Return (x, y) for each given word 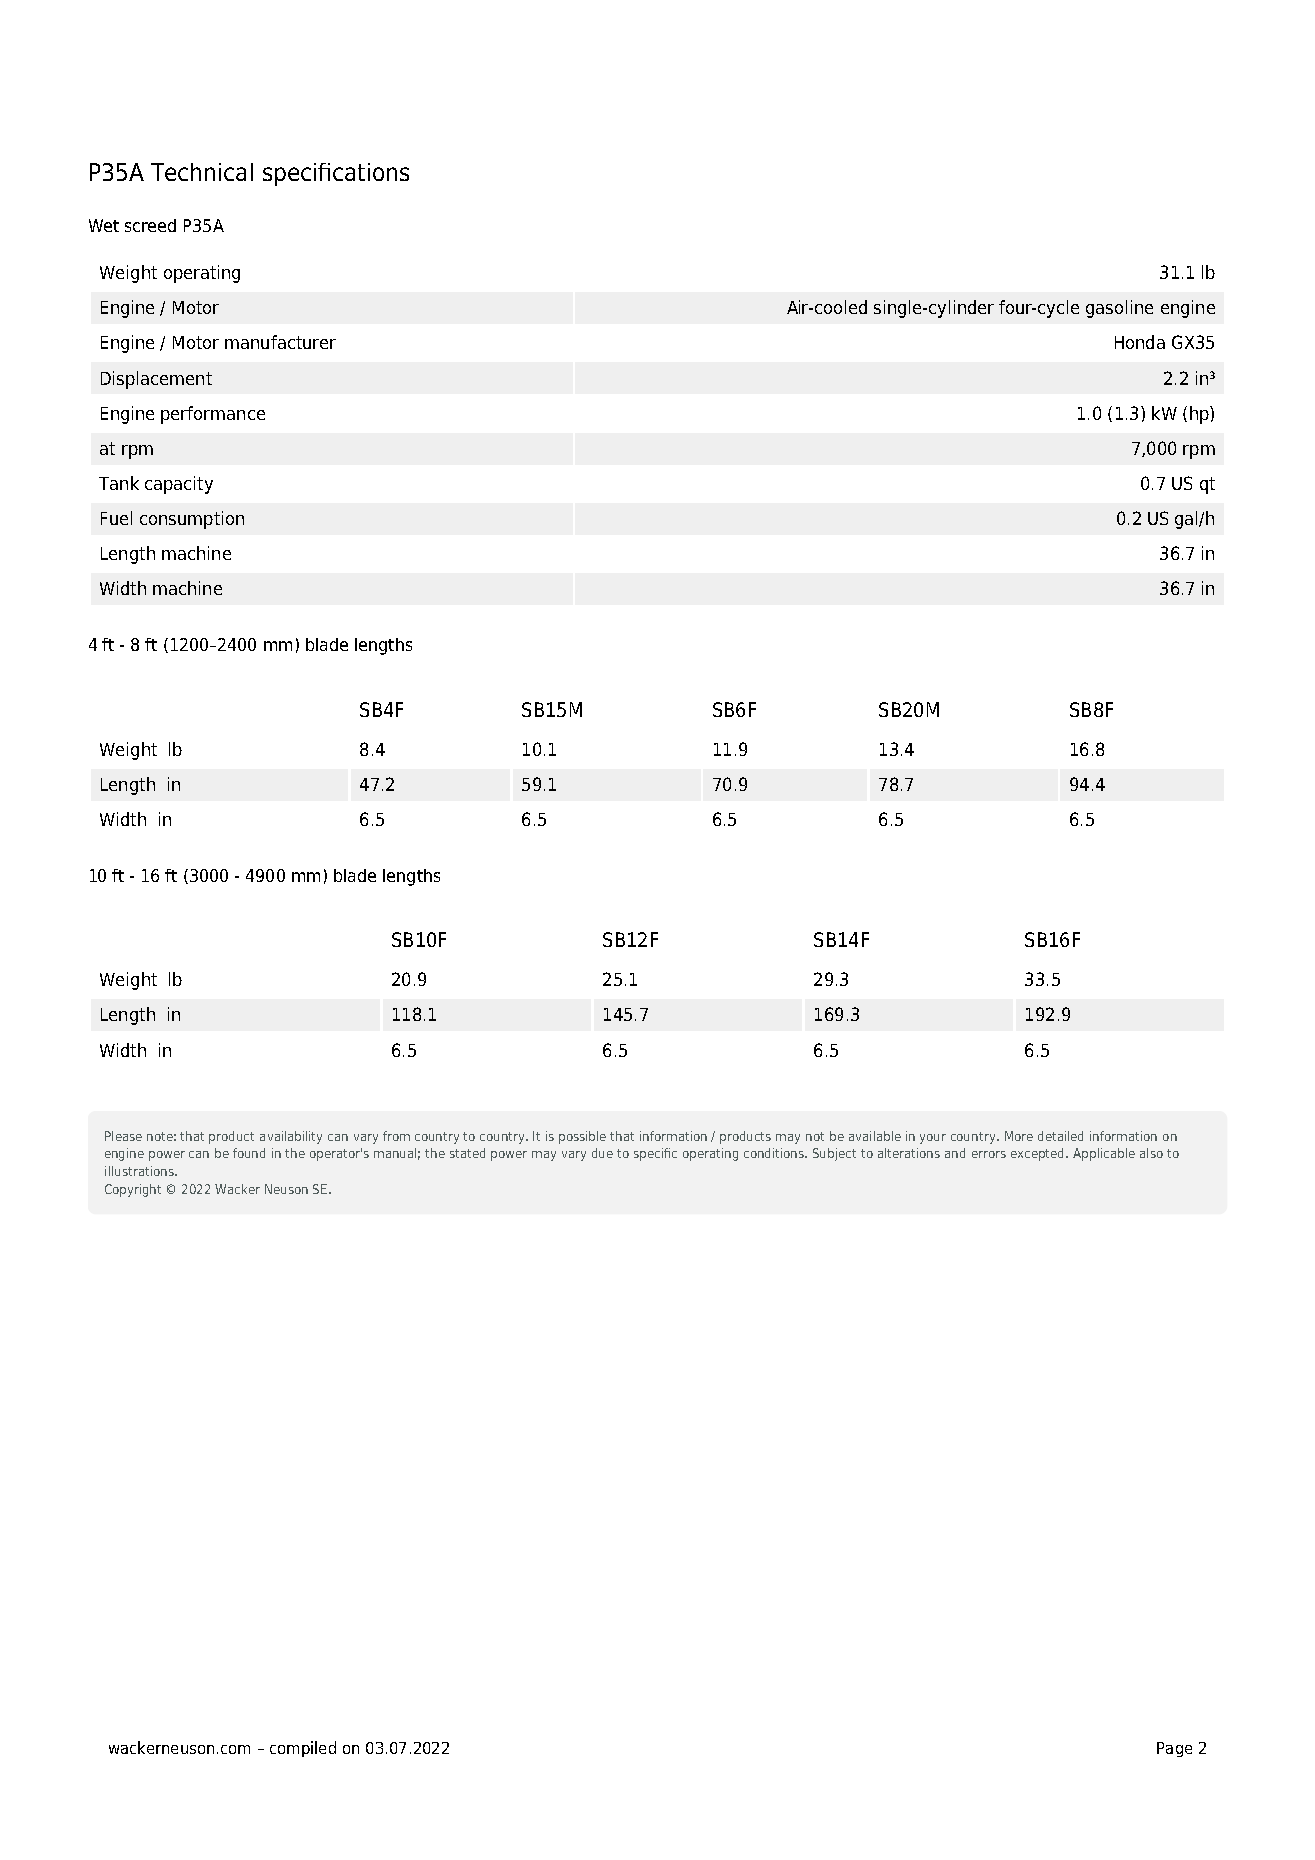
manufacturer (280, 342)
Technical (202, 172)
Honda (1140, 342)
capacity (179, 485)
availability (291, 1137)
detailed (1060, 1136)
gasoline (1119, 309)
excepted (1039, 1154)
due (602, 1153)
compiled (303, 1749)
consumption (192, 520)
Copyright (133, 1190)
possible (582, 1137)
